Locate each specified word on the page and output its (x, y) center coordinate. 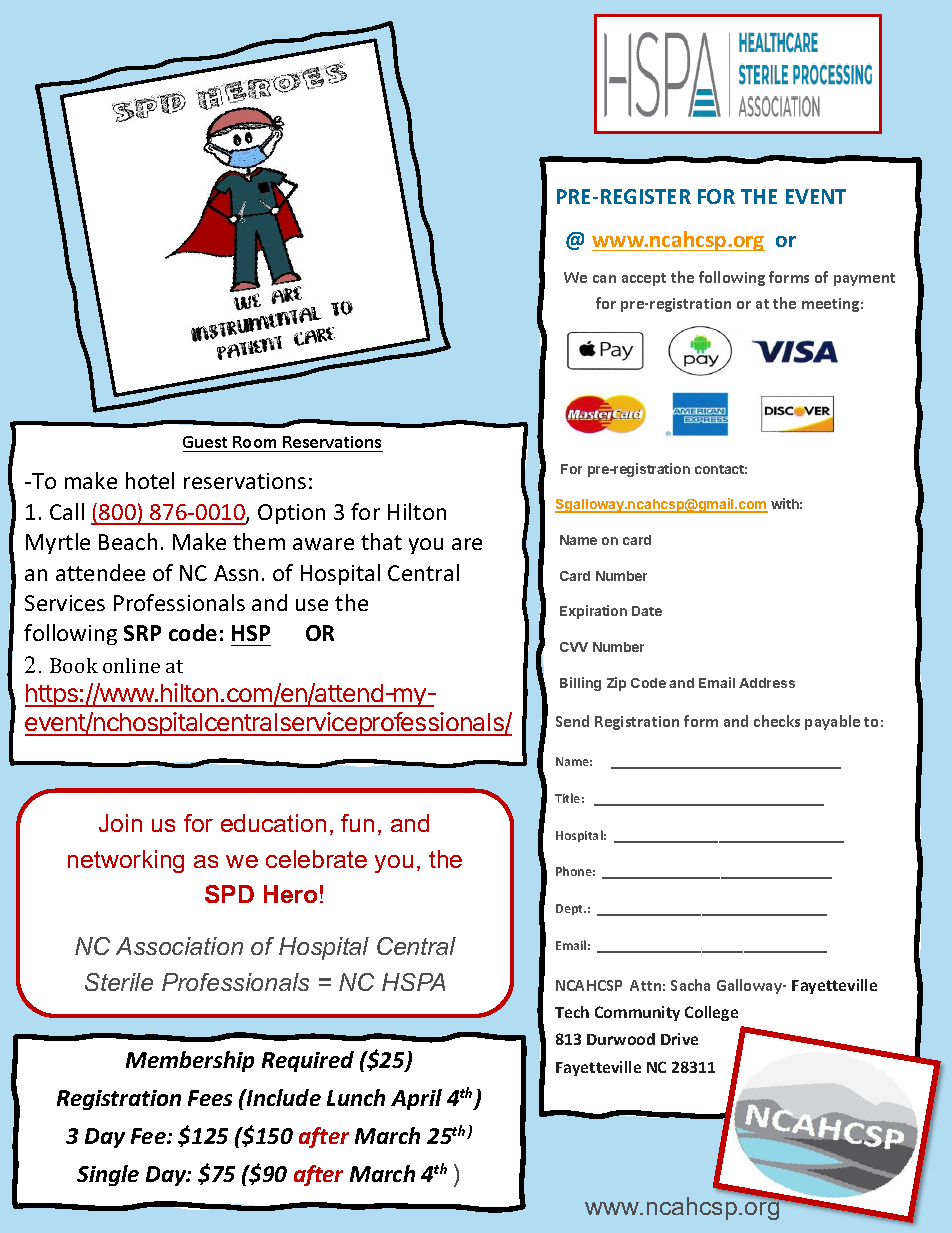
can (604, 279)
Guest (205, 442)
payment (864, 279)
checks (777, 721)
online (131, 665)
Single (108, 1175)
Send (572, 721)
